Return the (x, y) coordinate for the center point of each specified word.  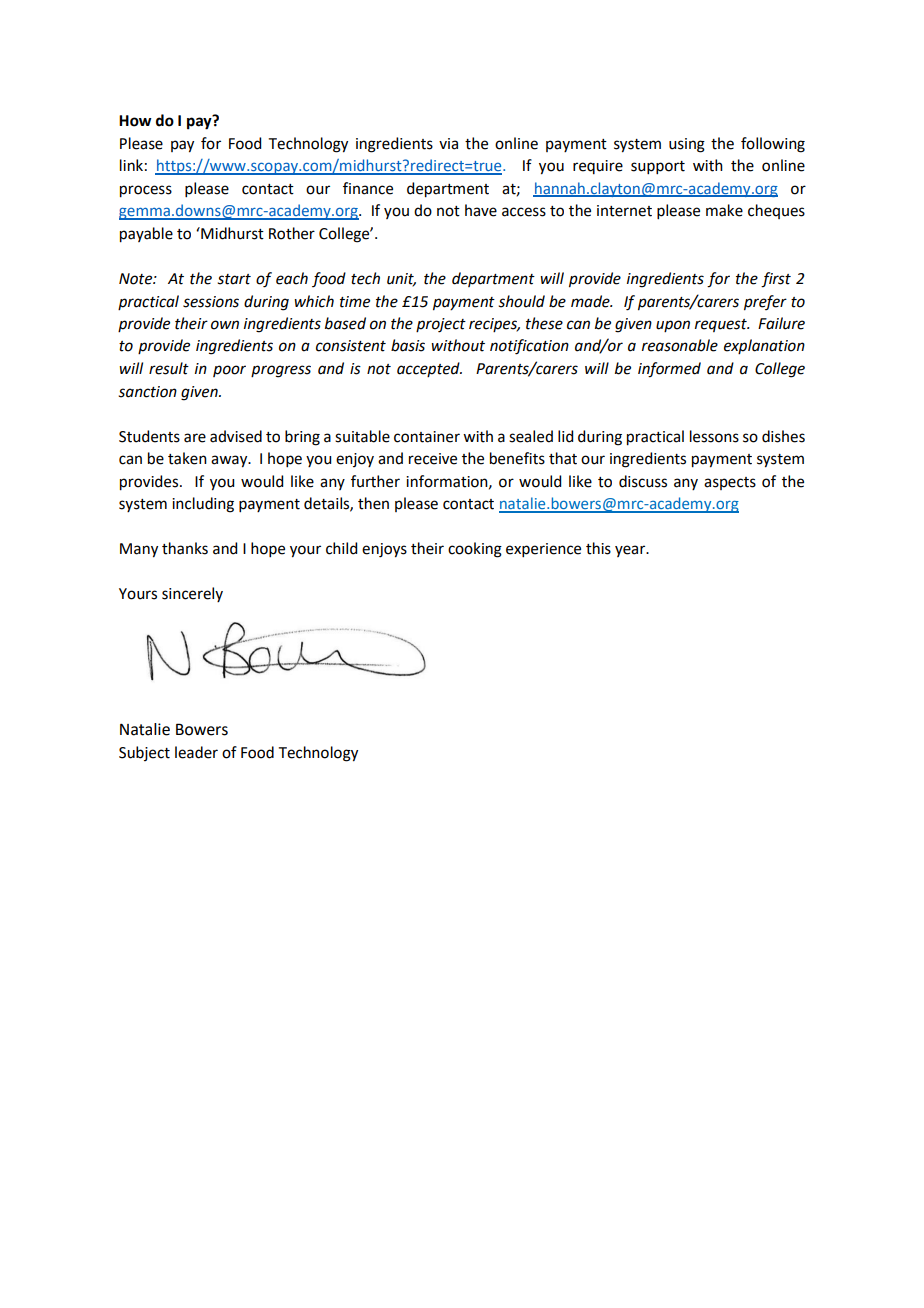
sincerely (192, 594)
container (427, 437)
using (687, 145)
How (135, 121)
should (521, 301)
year (631, 551)
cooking (475, 550)
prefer (765, 303)
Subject (144, 753)
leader (196, 752)
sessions (211, 302)
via (448, 144)
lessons (714, 436)
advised (236, 436)
